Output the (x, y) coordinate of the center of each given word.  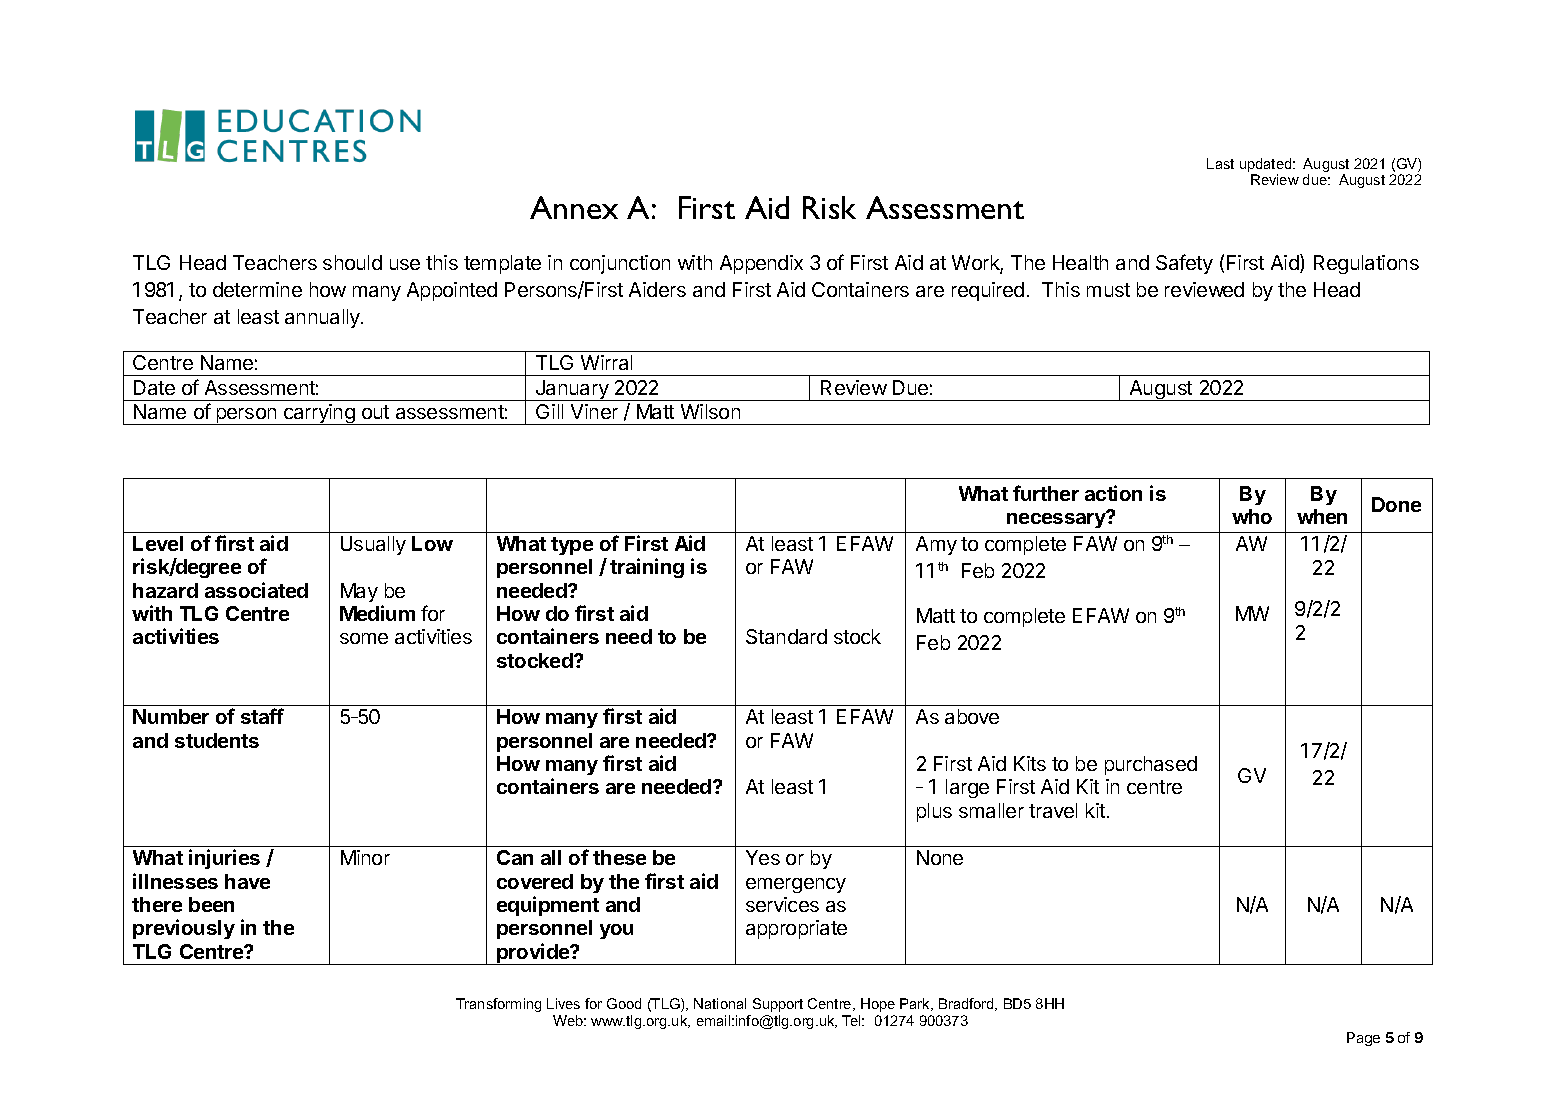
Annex (574, 207)
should (352, 262)
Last (1220, 163)
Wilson (710, 411)
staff (262, 716)
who (1252, 516)
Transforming (498, 1005)
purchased (1151, 765)
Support (778, 1005)
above (972, 716)
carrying (319, 414)
